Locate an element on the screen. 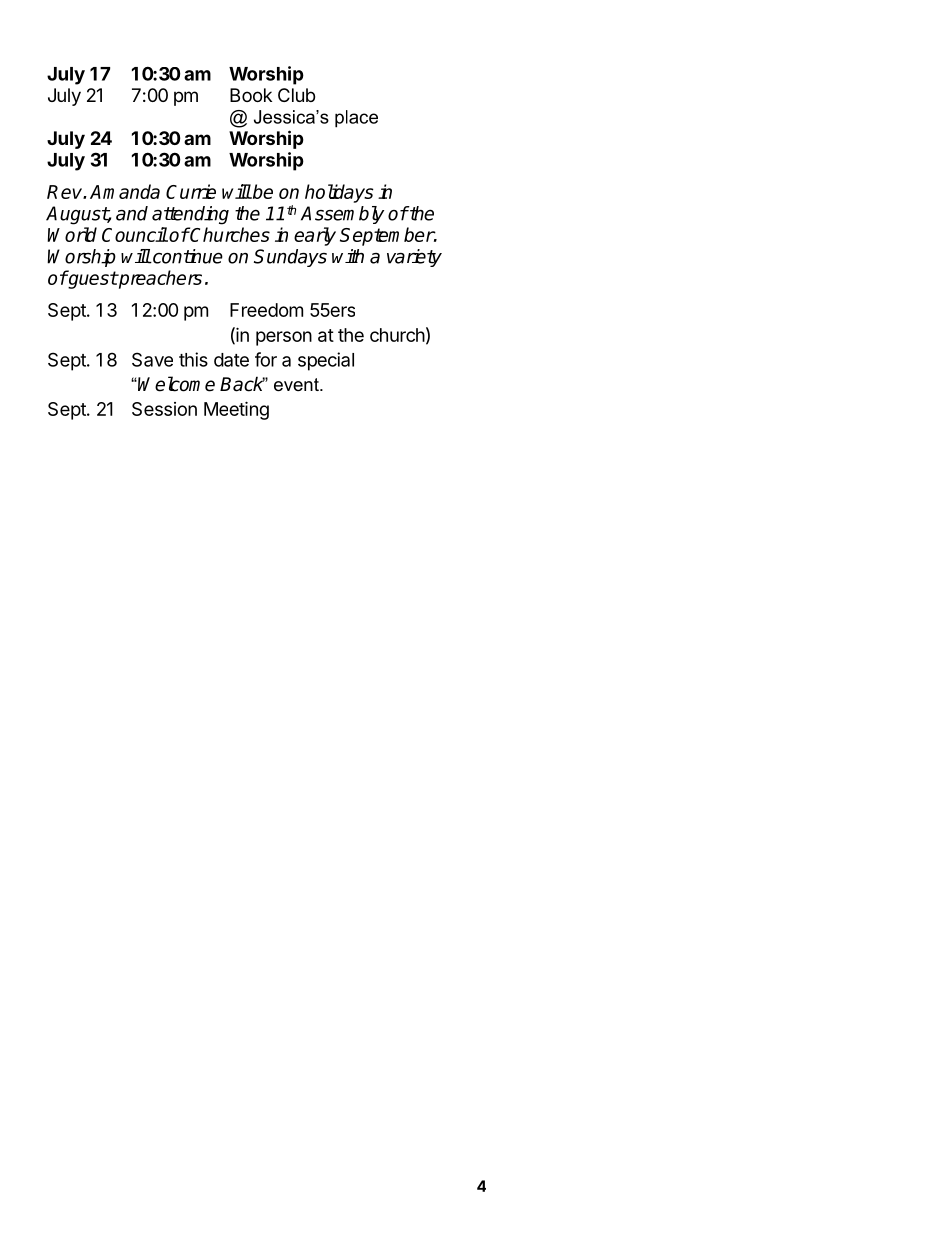 The height and width of the screenshot is (1233, 952). Club is located at coordinates (296, 95).
